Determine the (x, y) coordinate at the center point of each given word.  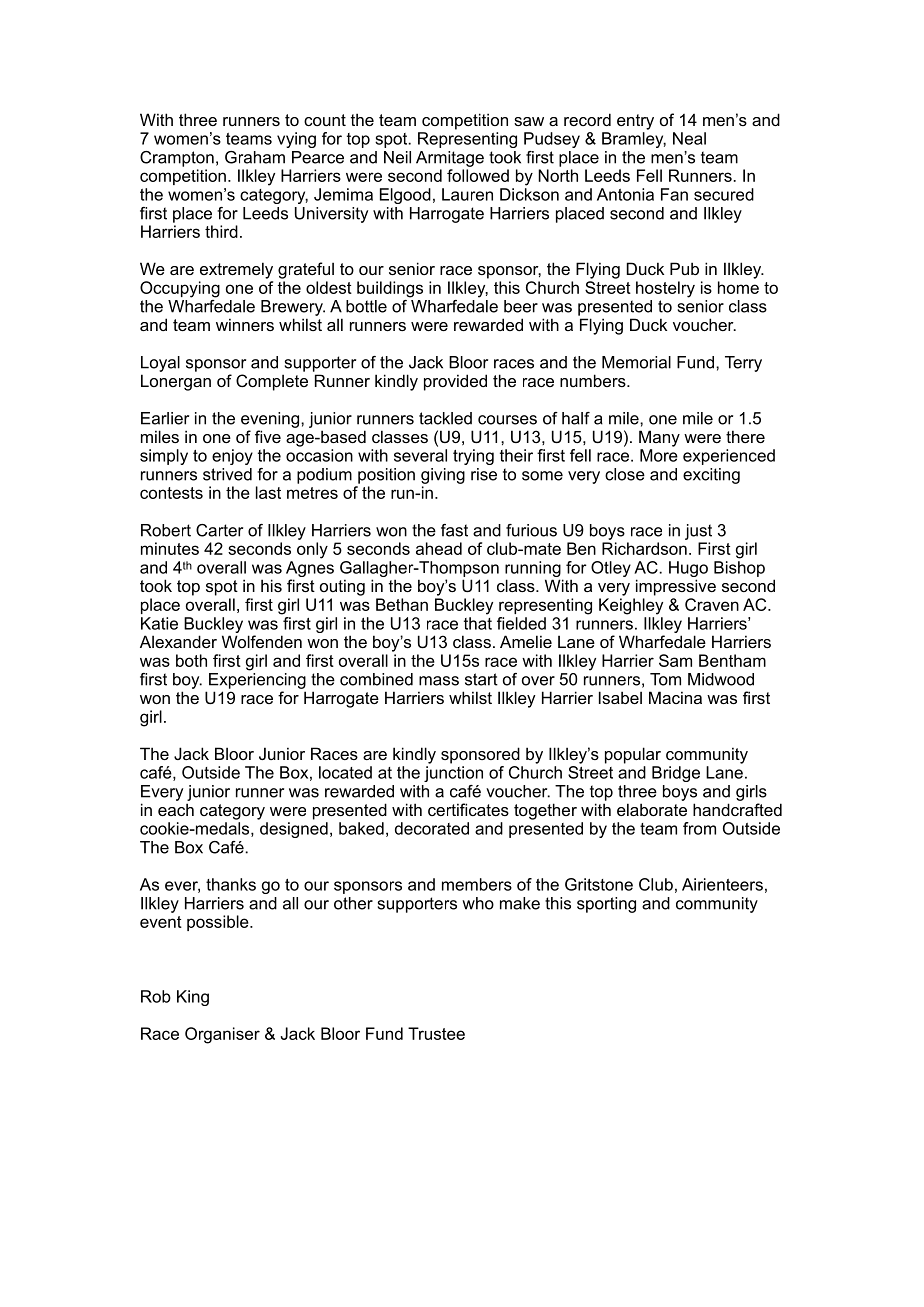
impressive (676, 587)
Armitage (450, 159)
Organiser (222, 1035)
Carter (219, 530)
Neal (689, 138)
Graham (255, 157)
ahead (439, 548)
